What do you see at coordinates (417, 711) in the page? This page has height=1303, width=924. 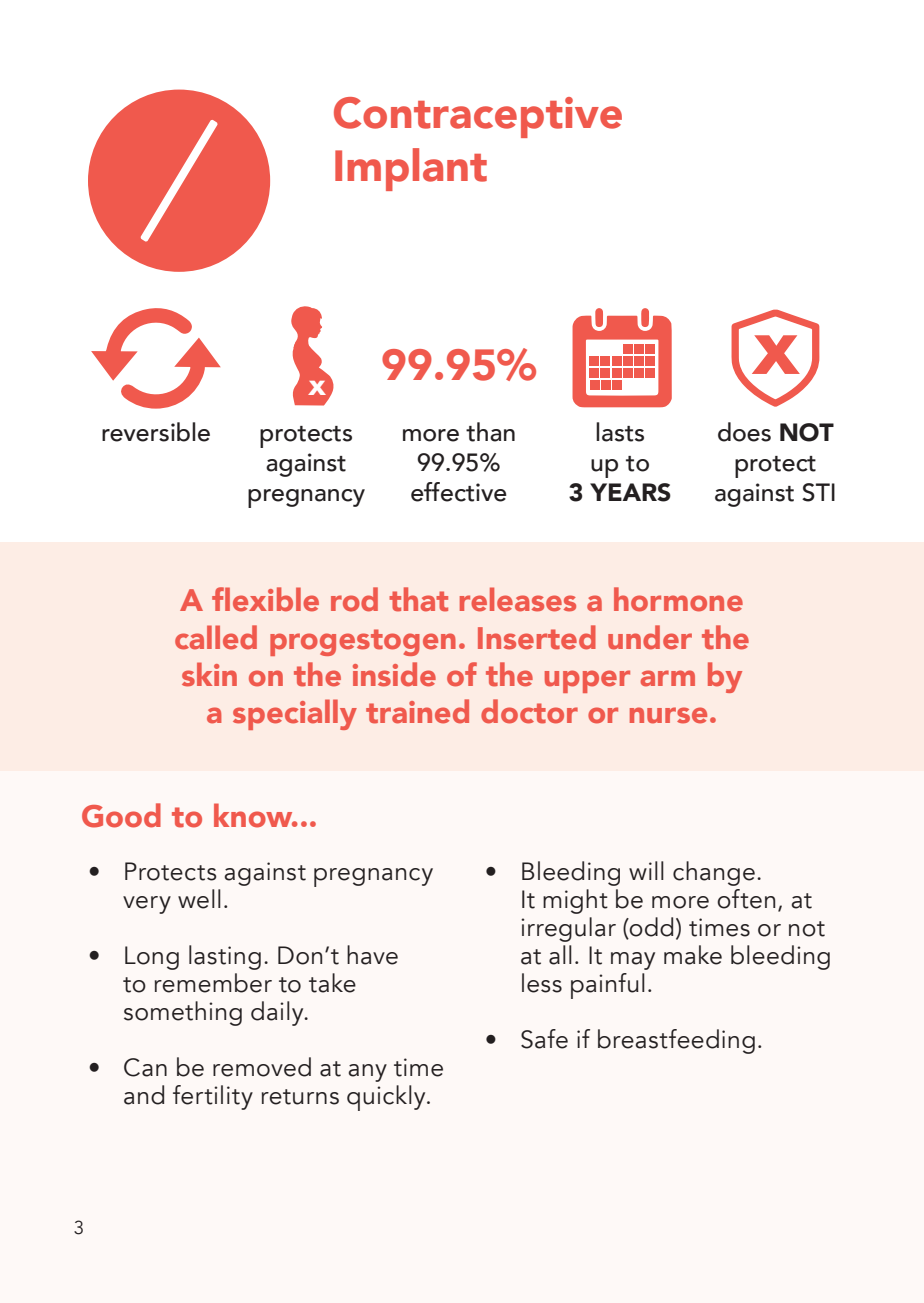 I see `trained` at bounding box center [417, 711].
